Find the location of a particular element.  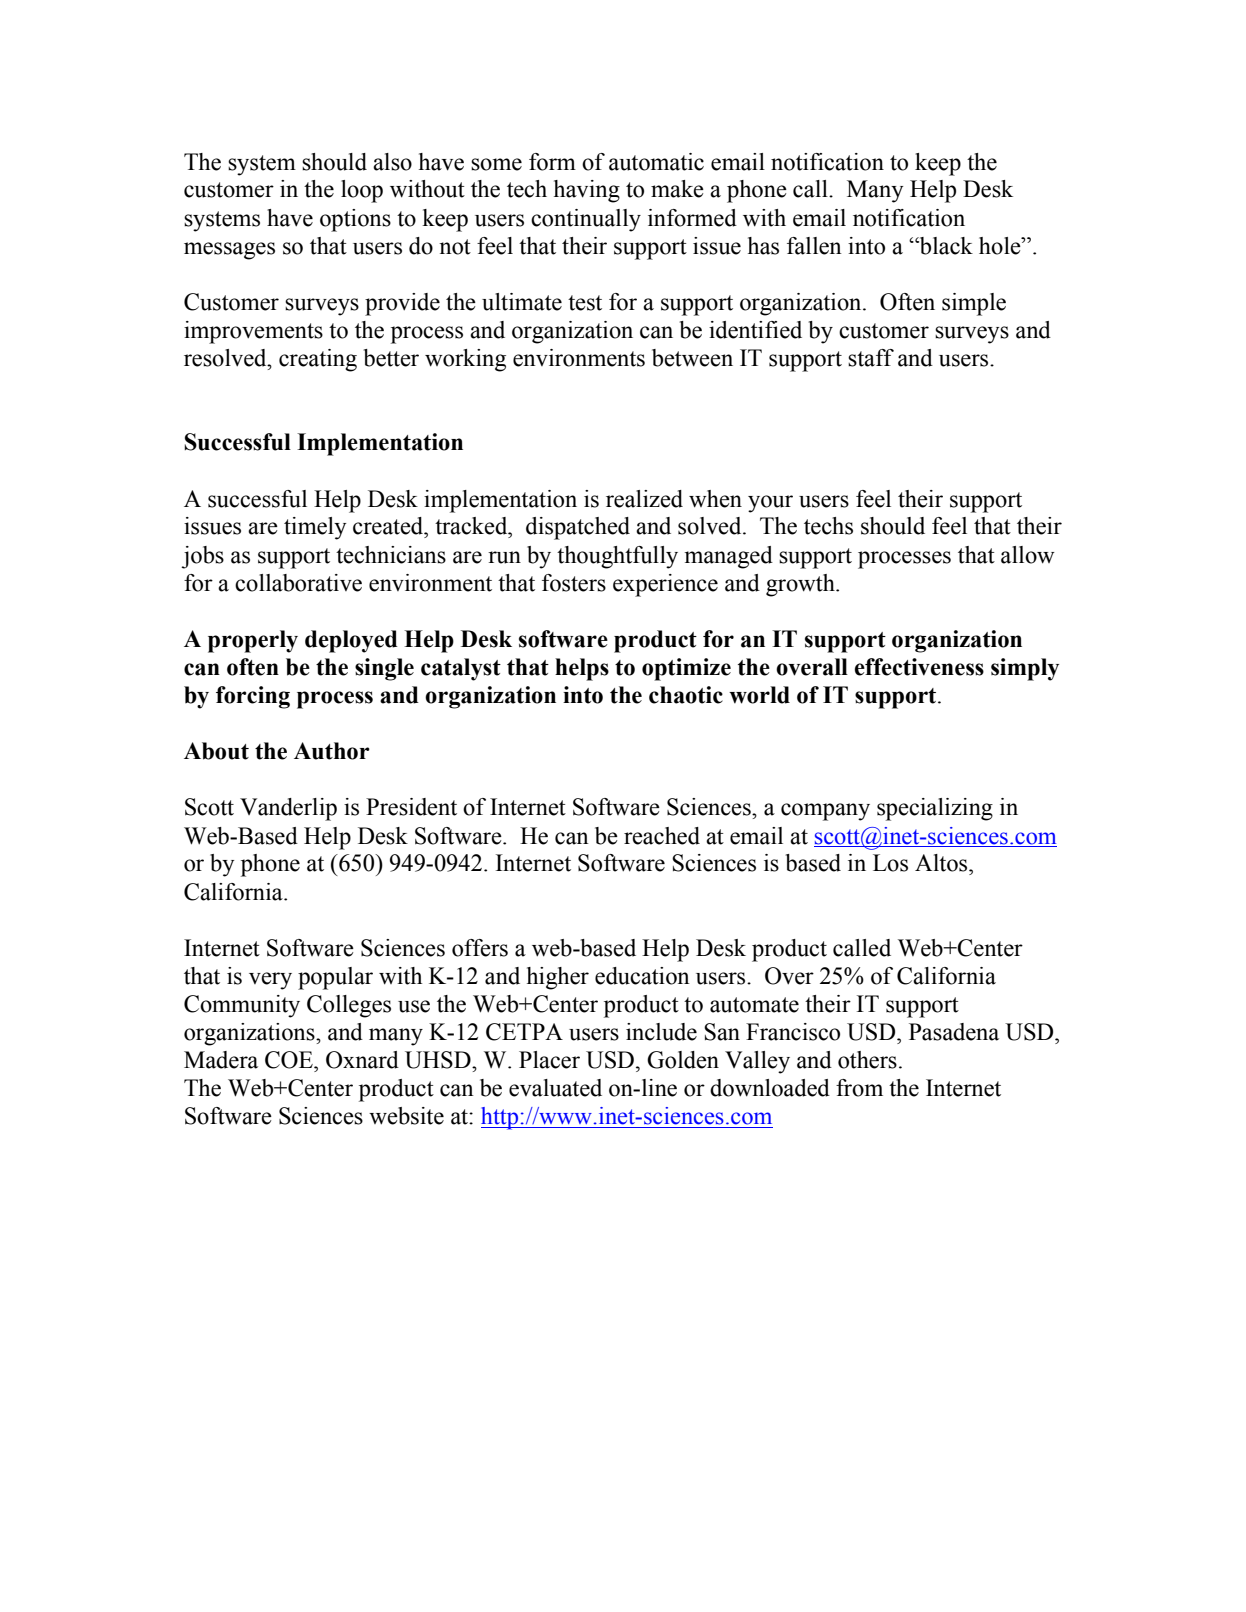

Author is located at coordinates (332, 751).
